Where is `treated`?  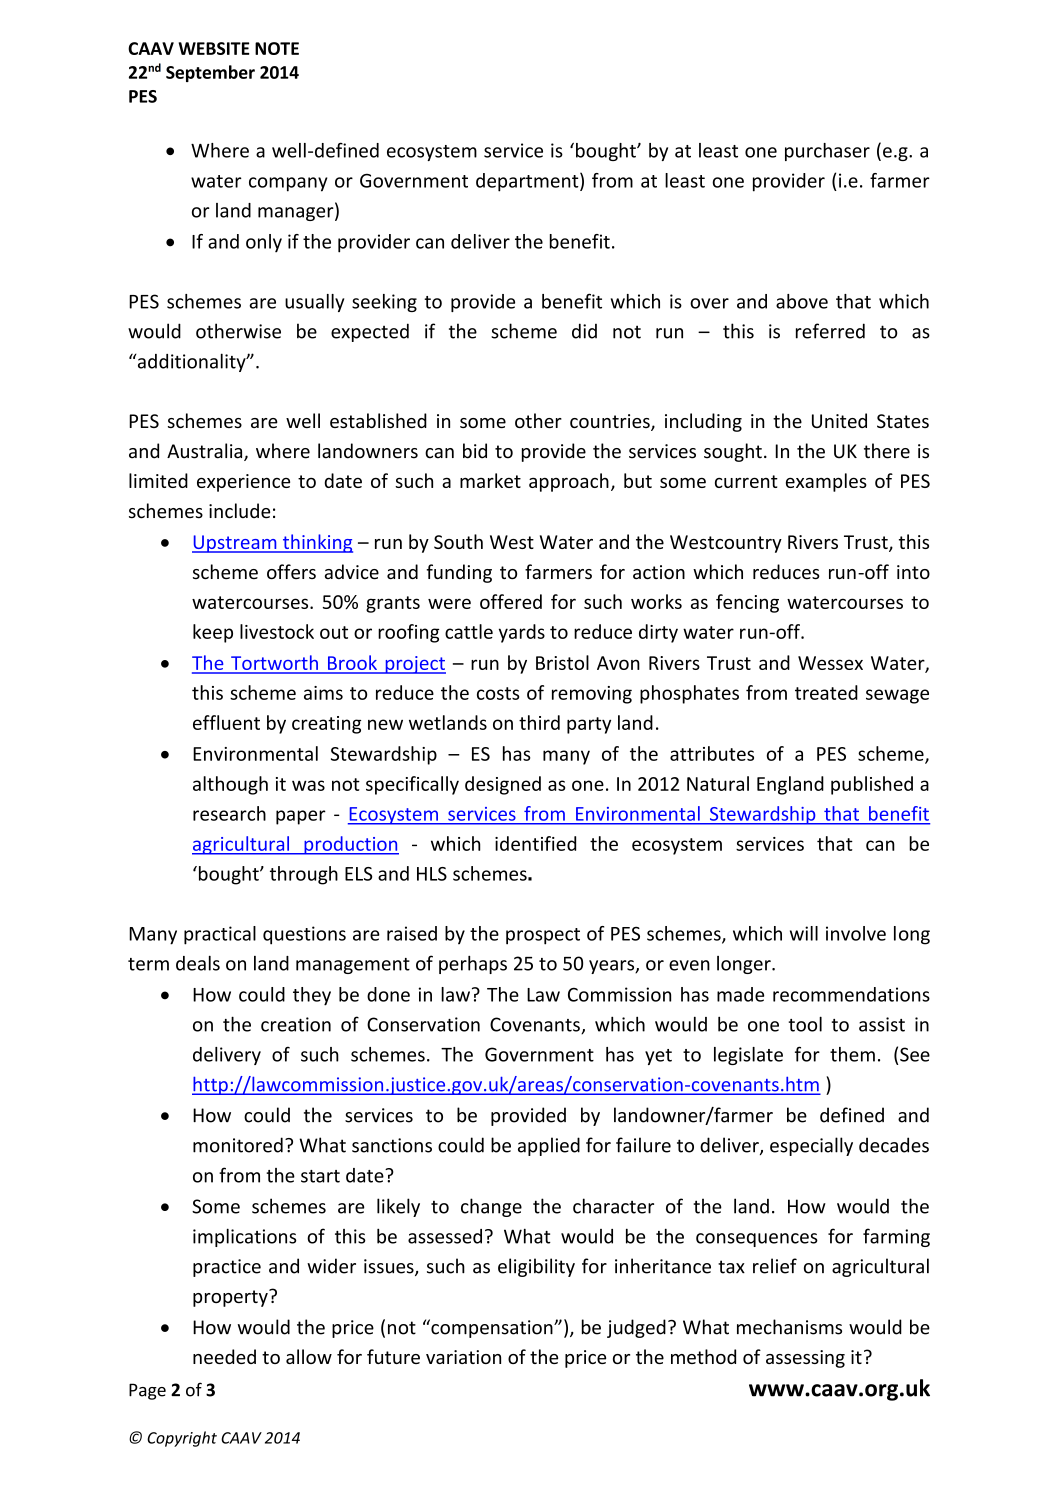
treated is located at coordinates (826, 692).
